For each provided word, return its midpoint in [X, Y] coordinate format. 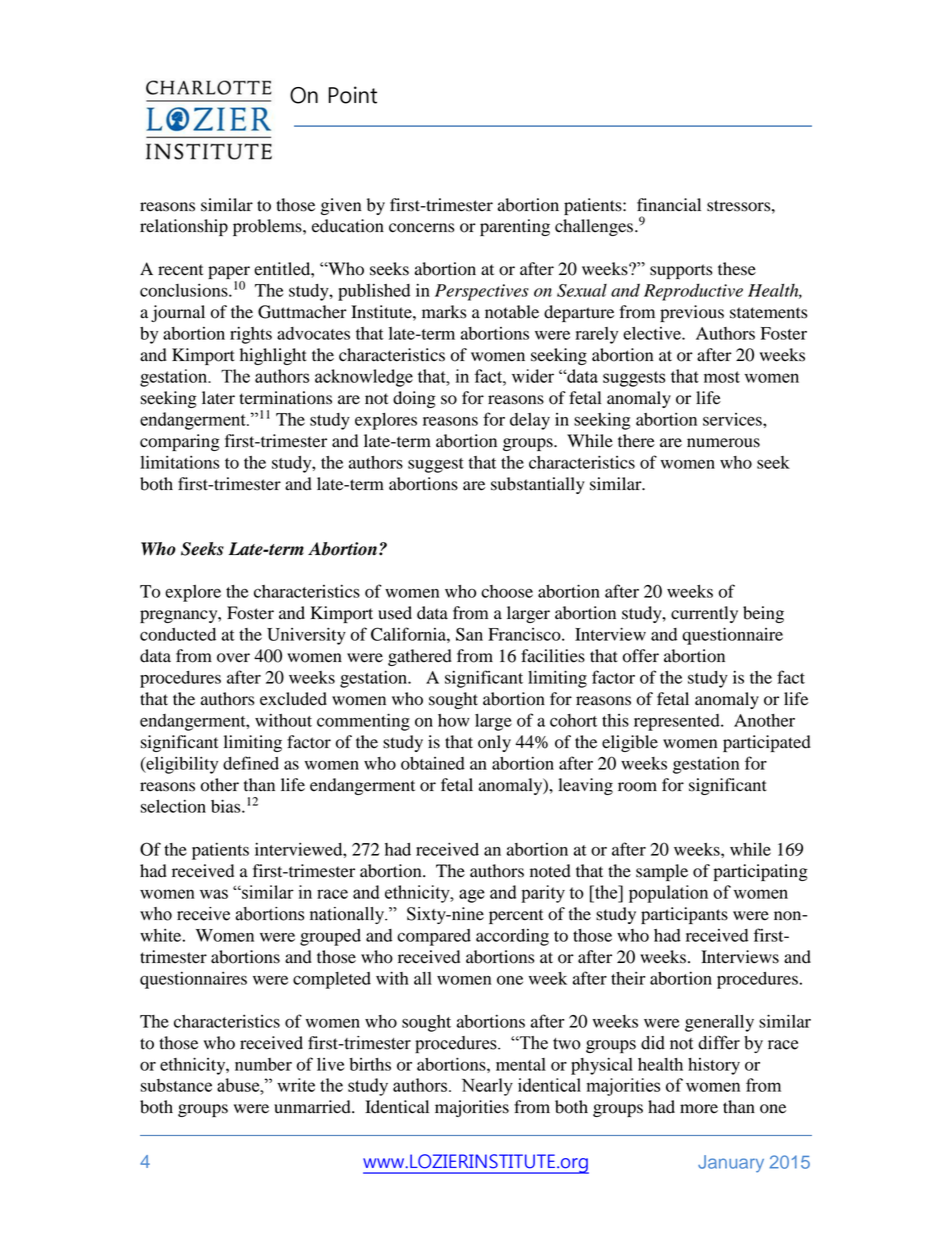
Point [352, 95]
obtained [433, 763]
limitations [180, 462]
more [699, 1109]
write [296, 1085]
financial [669, 204]
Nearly [487, 1087]
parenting [515, 227]
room [637, 787]
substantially [538, 485]
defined [251, 763]
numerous [723, 443]
